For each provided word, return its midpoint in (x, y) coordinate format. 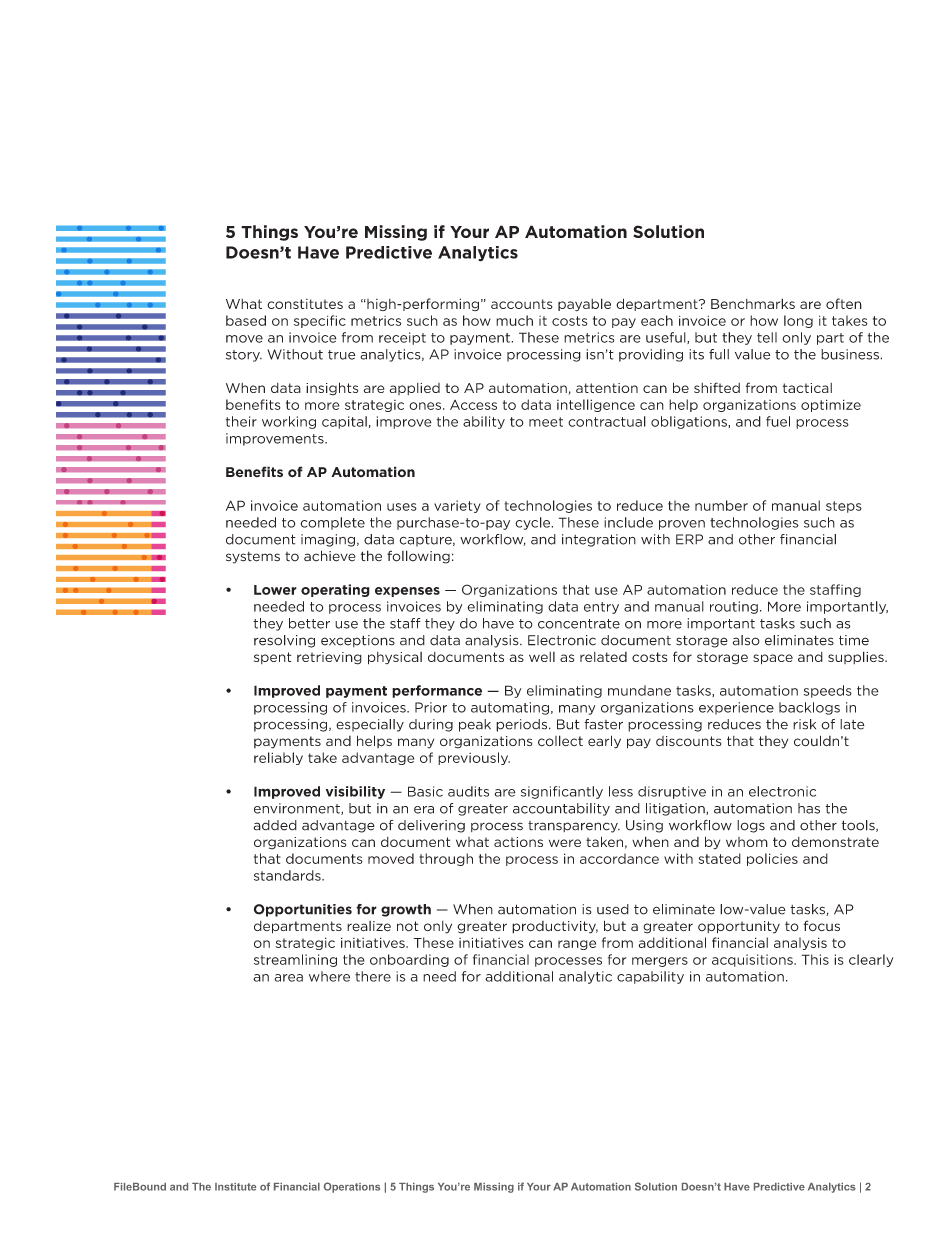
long (798, 321)
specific (320, 321)
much (514, 320)
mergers (660, 962)
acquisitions (753, 960)
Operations (352, 1187)
